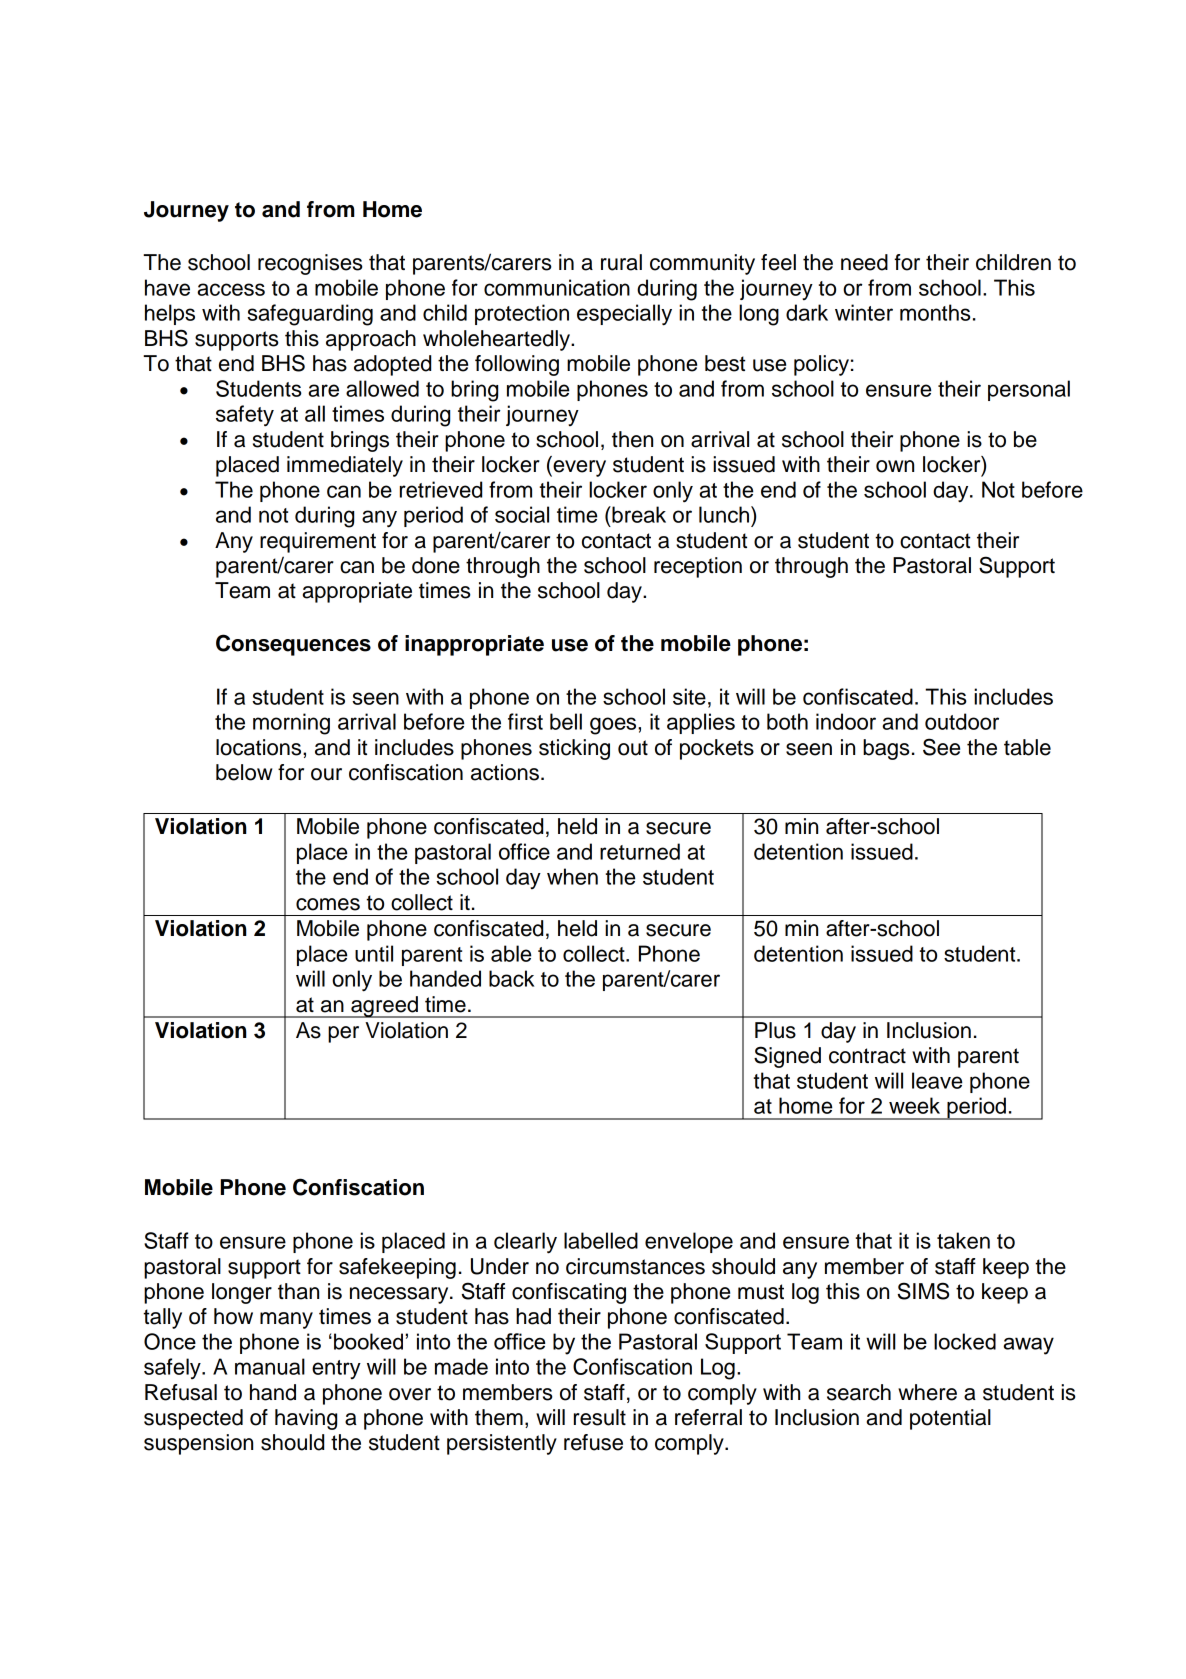  I want to click on having, so click(306, 1419).
